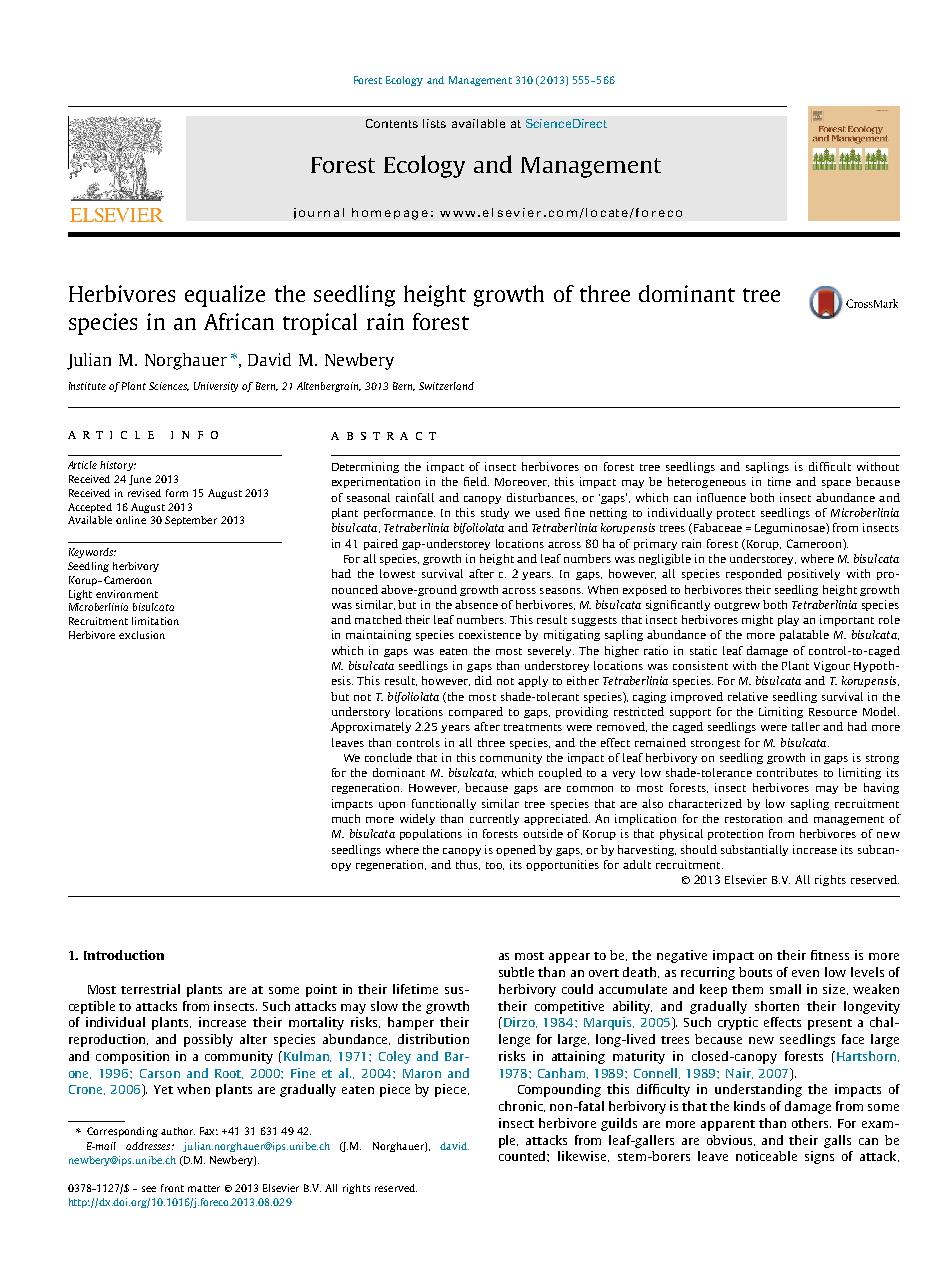 The height and width of the screenshot is (1270, 952). I want to click on author, so click(178, 1131).
